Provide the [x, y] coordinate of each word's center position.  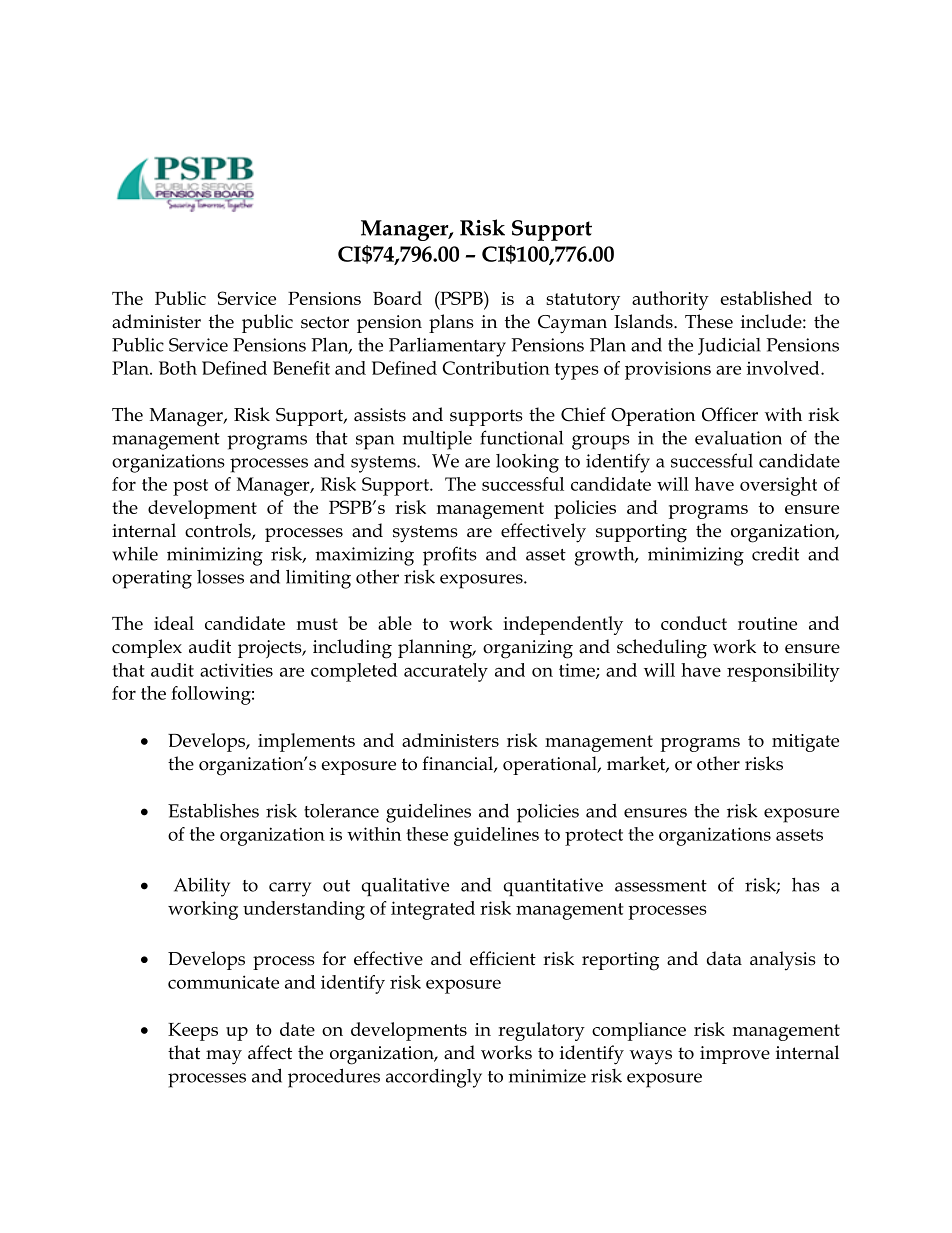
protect [594, 837]
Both [178, 368]
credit [775, 554]
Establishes [213, 810]
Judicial [729, 346]
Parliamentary [447, 347]
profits [450, 556]
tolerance [341, 811]
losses [220, 577]
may [224, 1057]
